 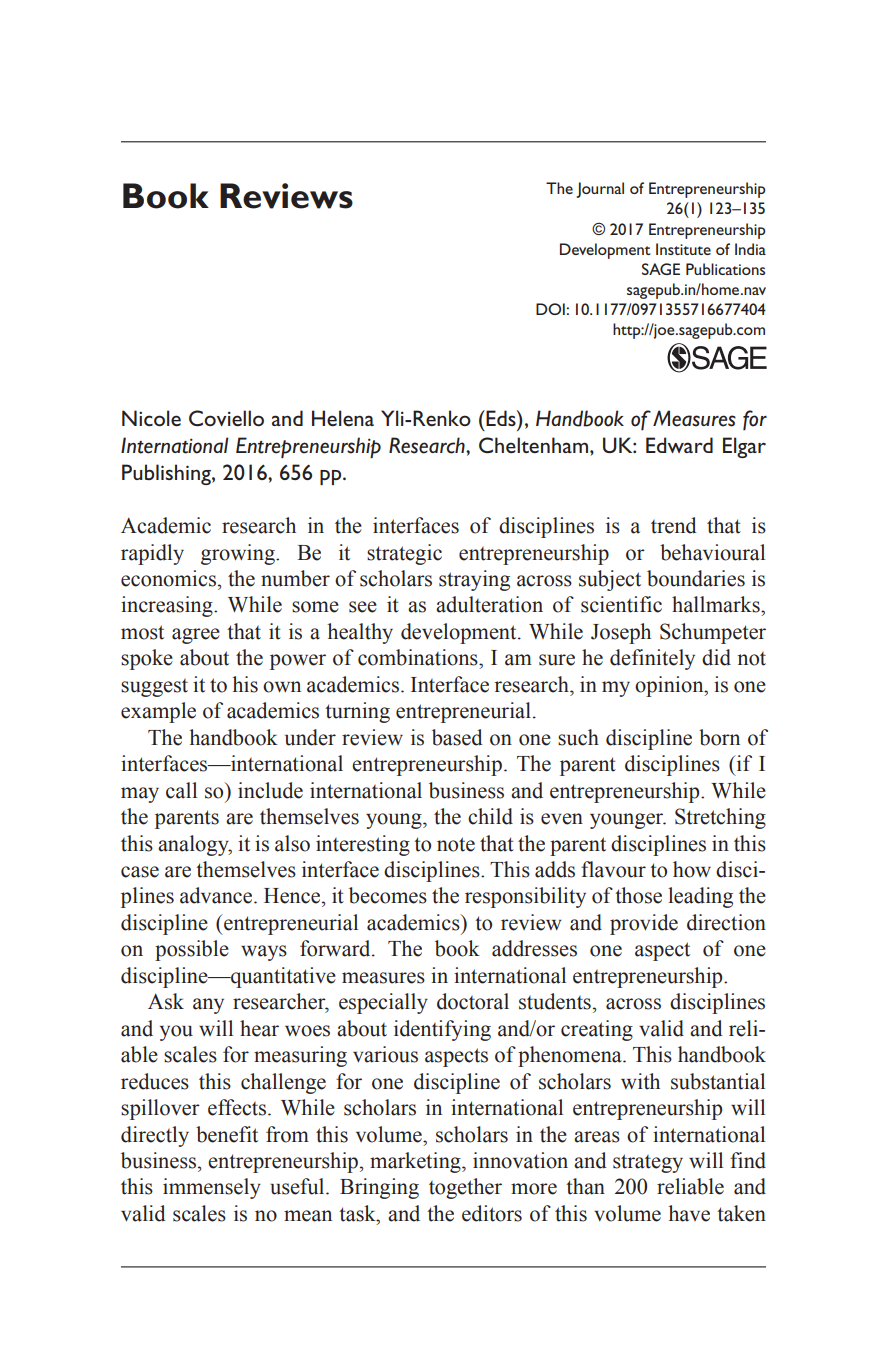 What do you see at coordinates (652, 659) in the screenshot?
I see `definitely` at bounding box center [652, 659].
